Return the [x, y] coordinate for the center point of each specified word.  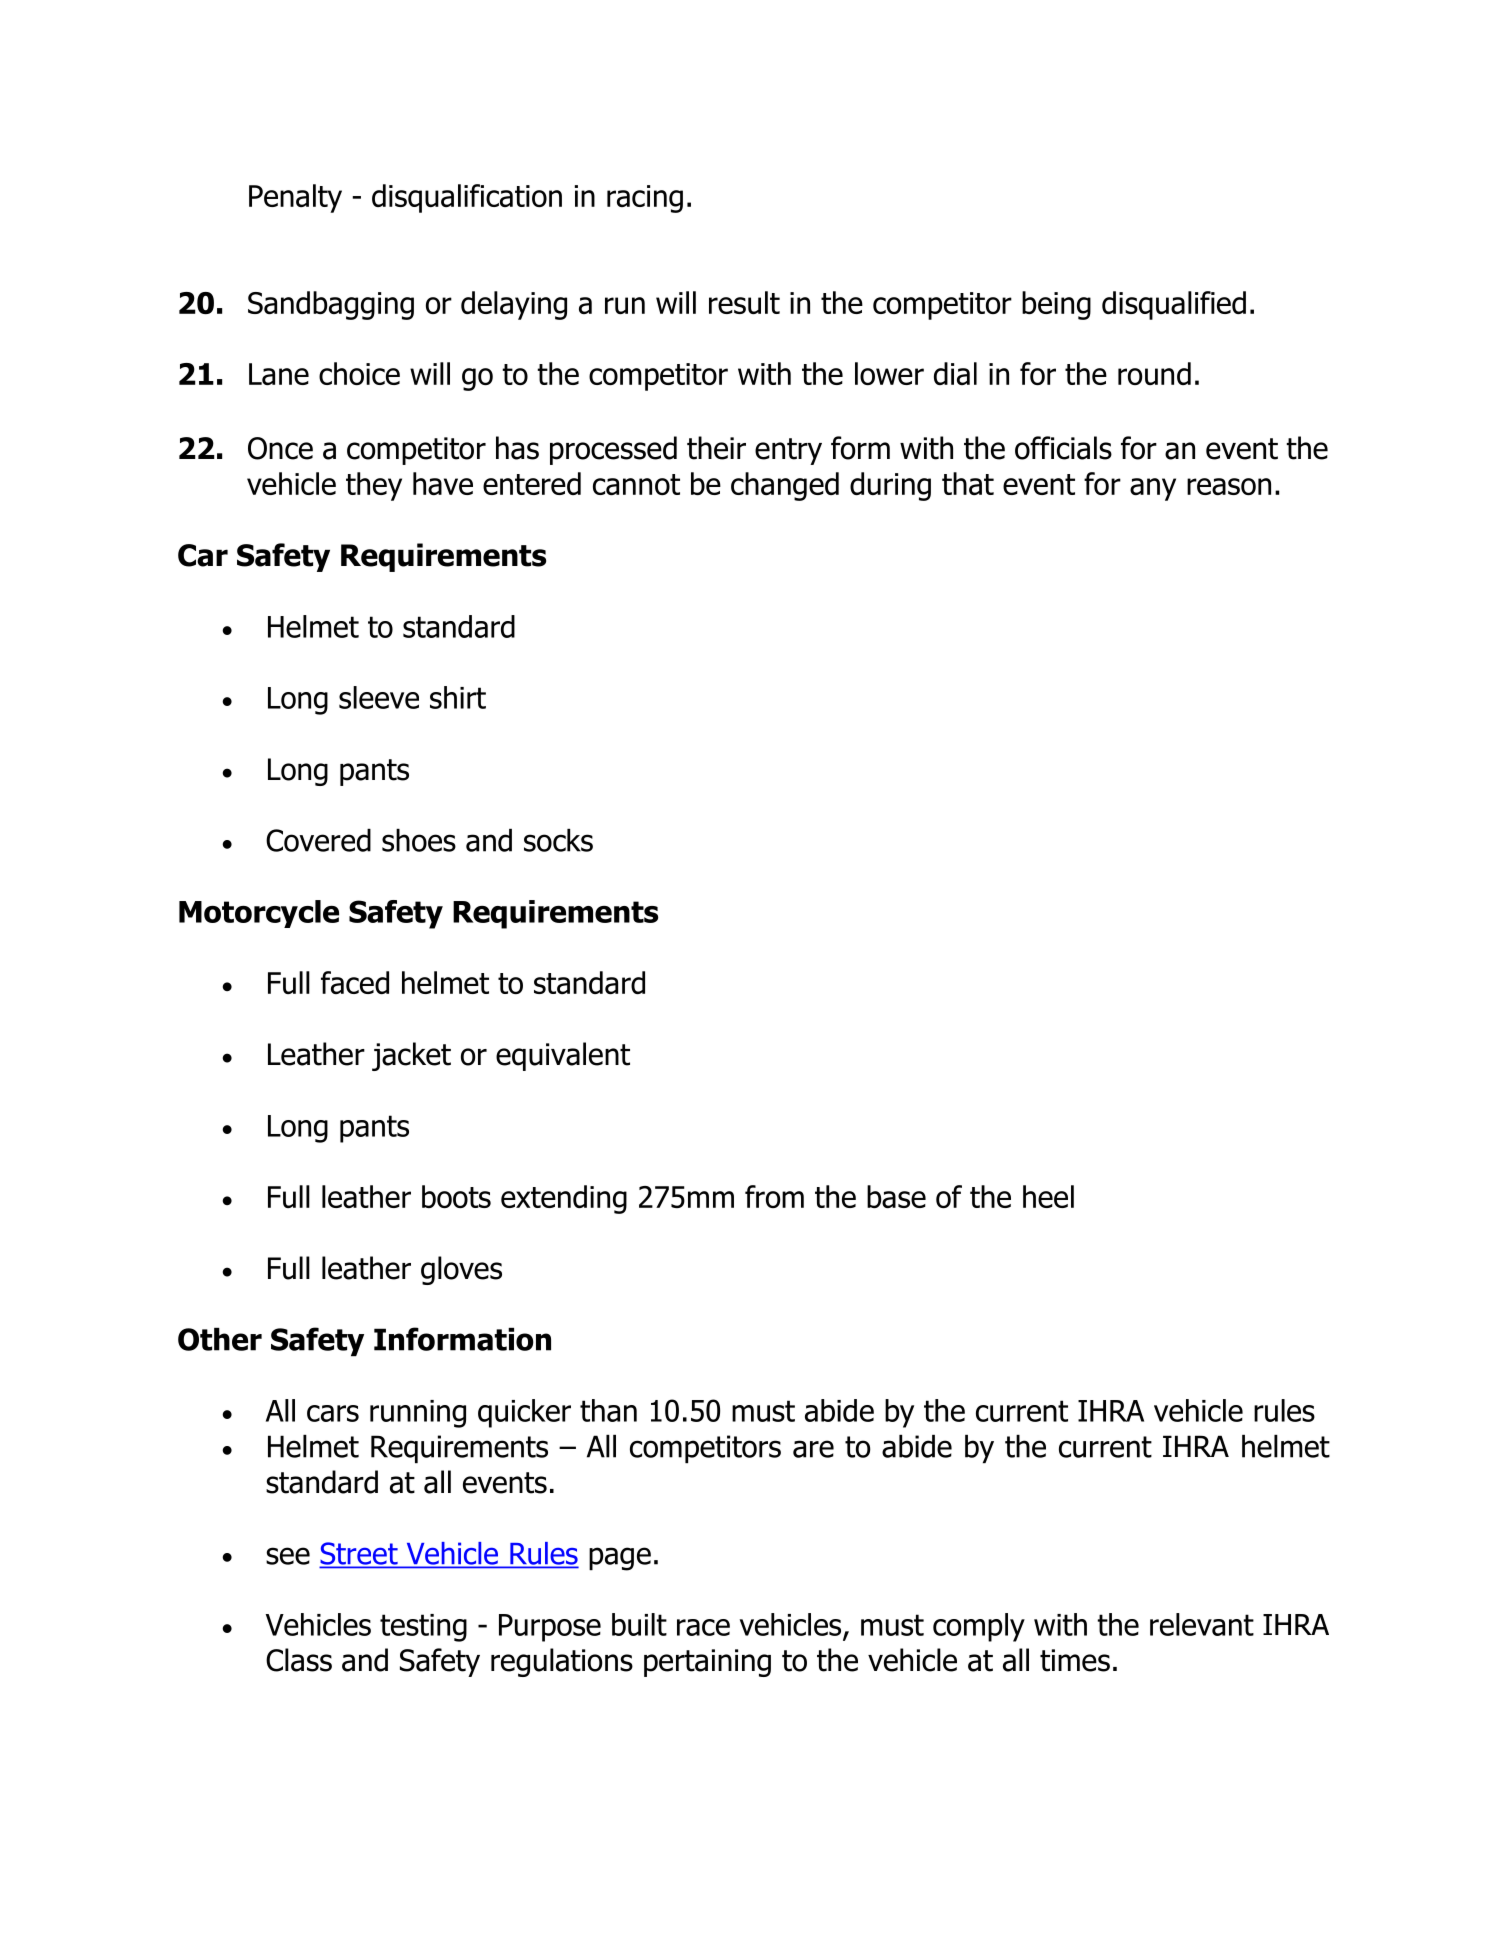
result [744, 302]
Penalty [295, 198]
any [1153, 489]
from [774, 1196]
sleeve [379, 697]
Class [299, 1660]
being [1056, 305]
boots [456, 1196]
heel [1048, 1196]
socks [558, 840]
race [703, 1627]
